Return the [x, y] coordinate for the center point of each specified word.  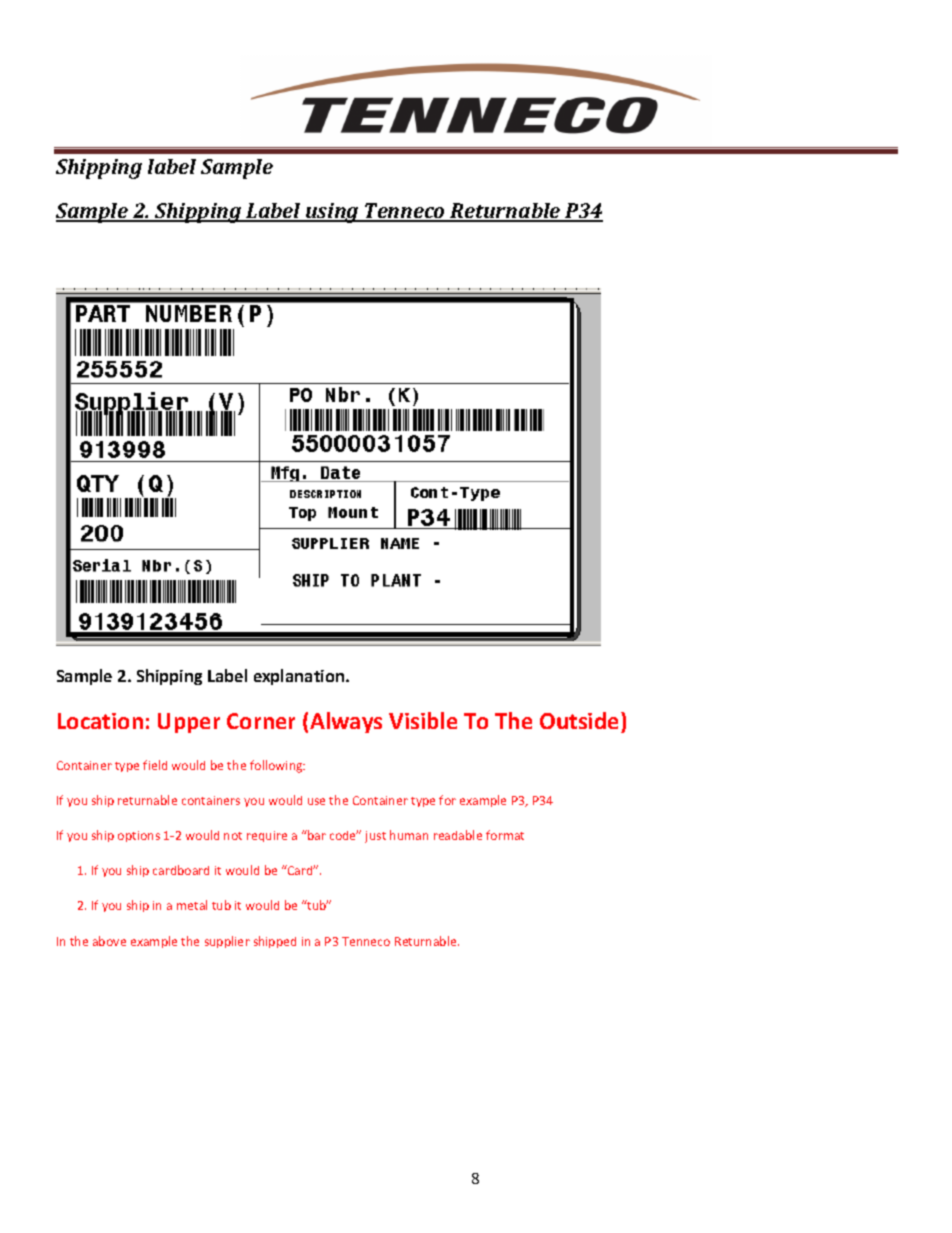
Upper [189, 723]
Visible [423, 720]
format [505, 835]
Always [346, 722]
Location [100, 721]
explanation [300, 677]
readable [458, 835]
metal [192, 905]
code [344, 835]
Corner [261, 721]
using [332, 213]
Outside [581, 722]
